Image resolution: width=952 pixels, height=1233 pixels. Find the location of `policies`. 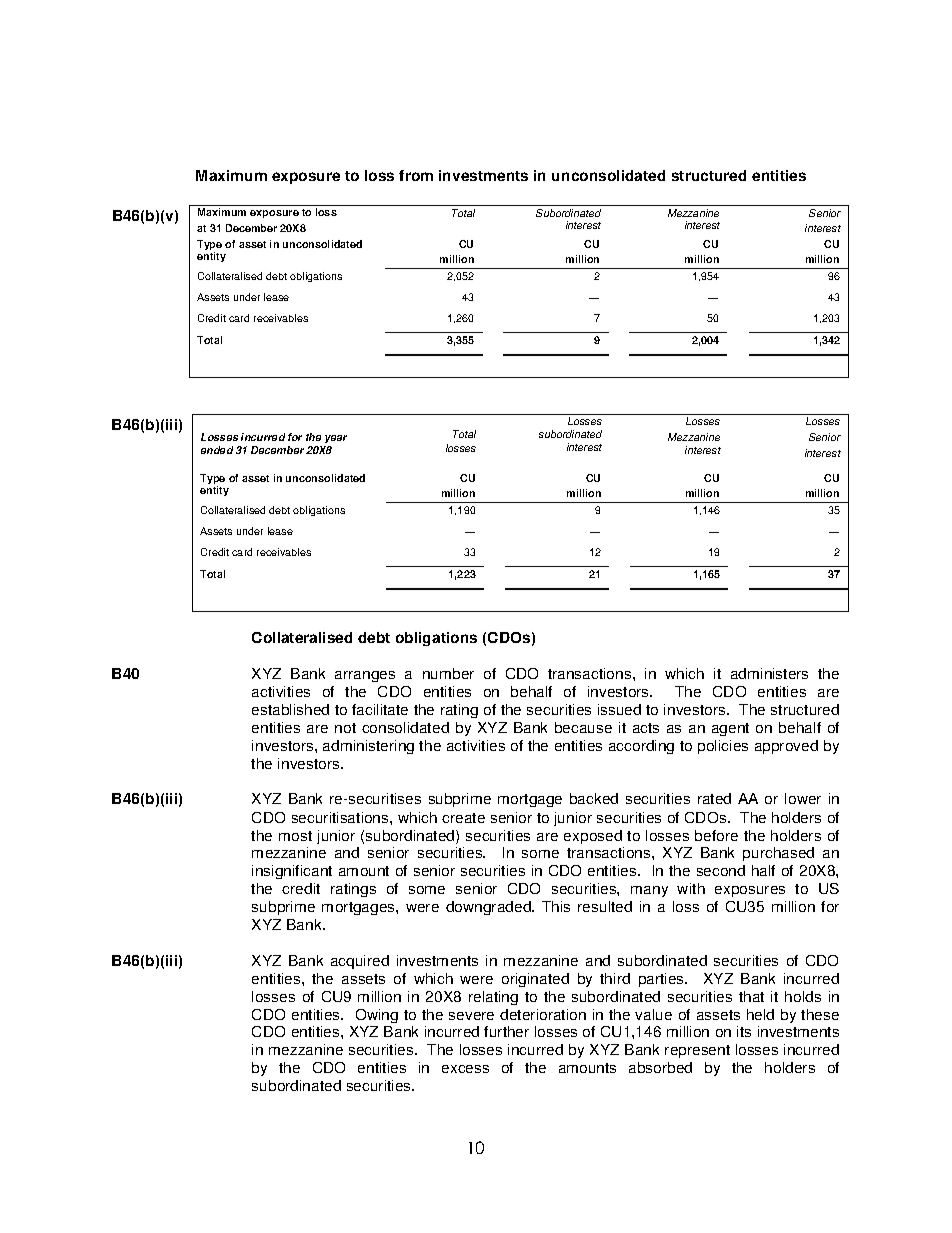

policies is located at coordinates (723, 747).
